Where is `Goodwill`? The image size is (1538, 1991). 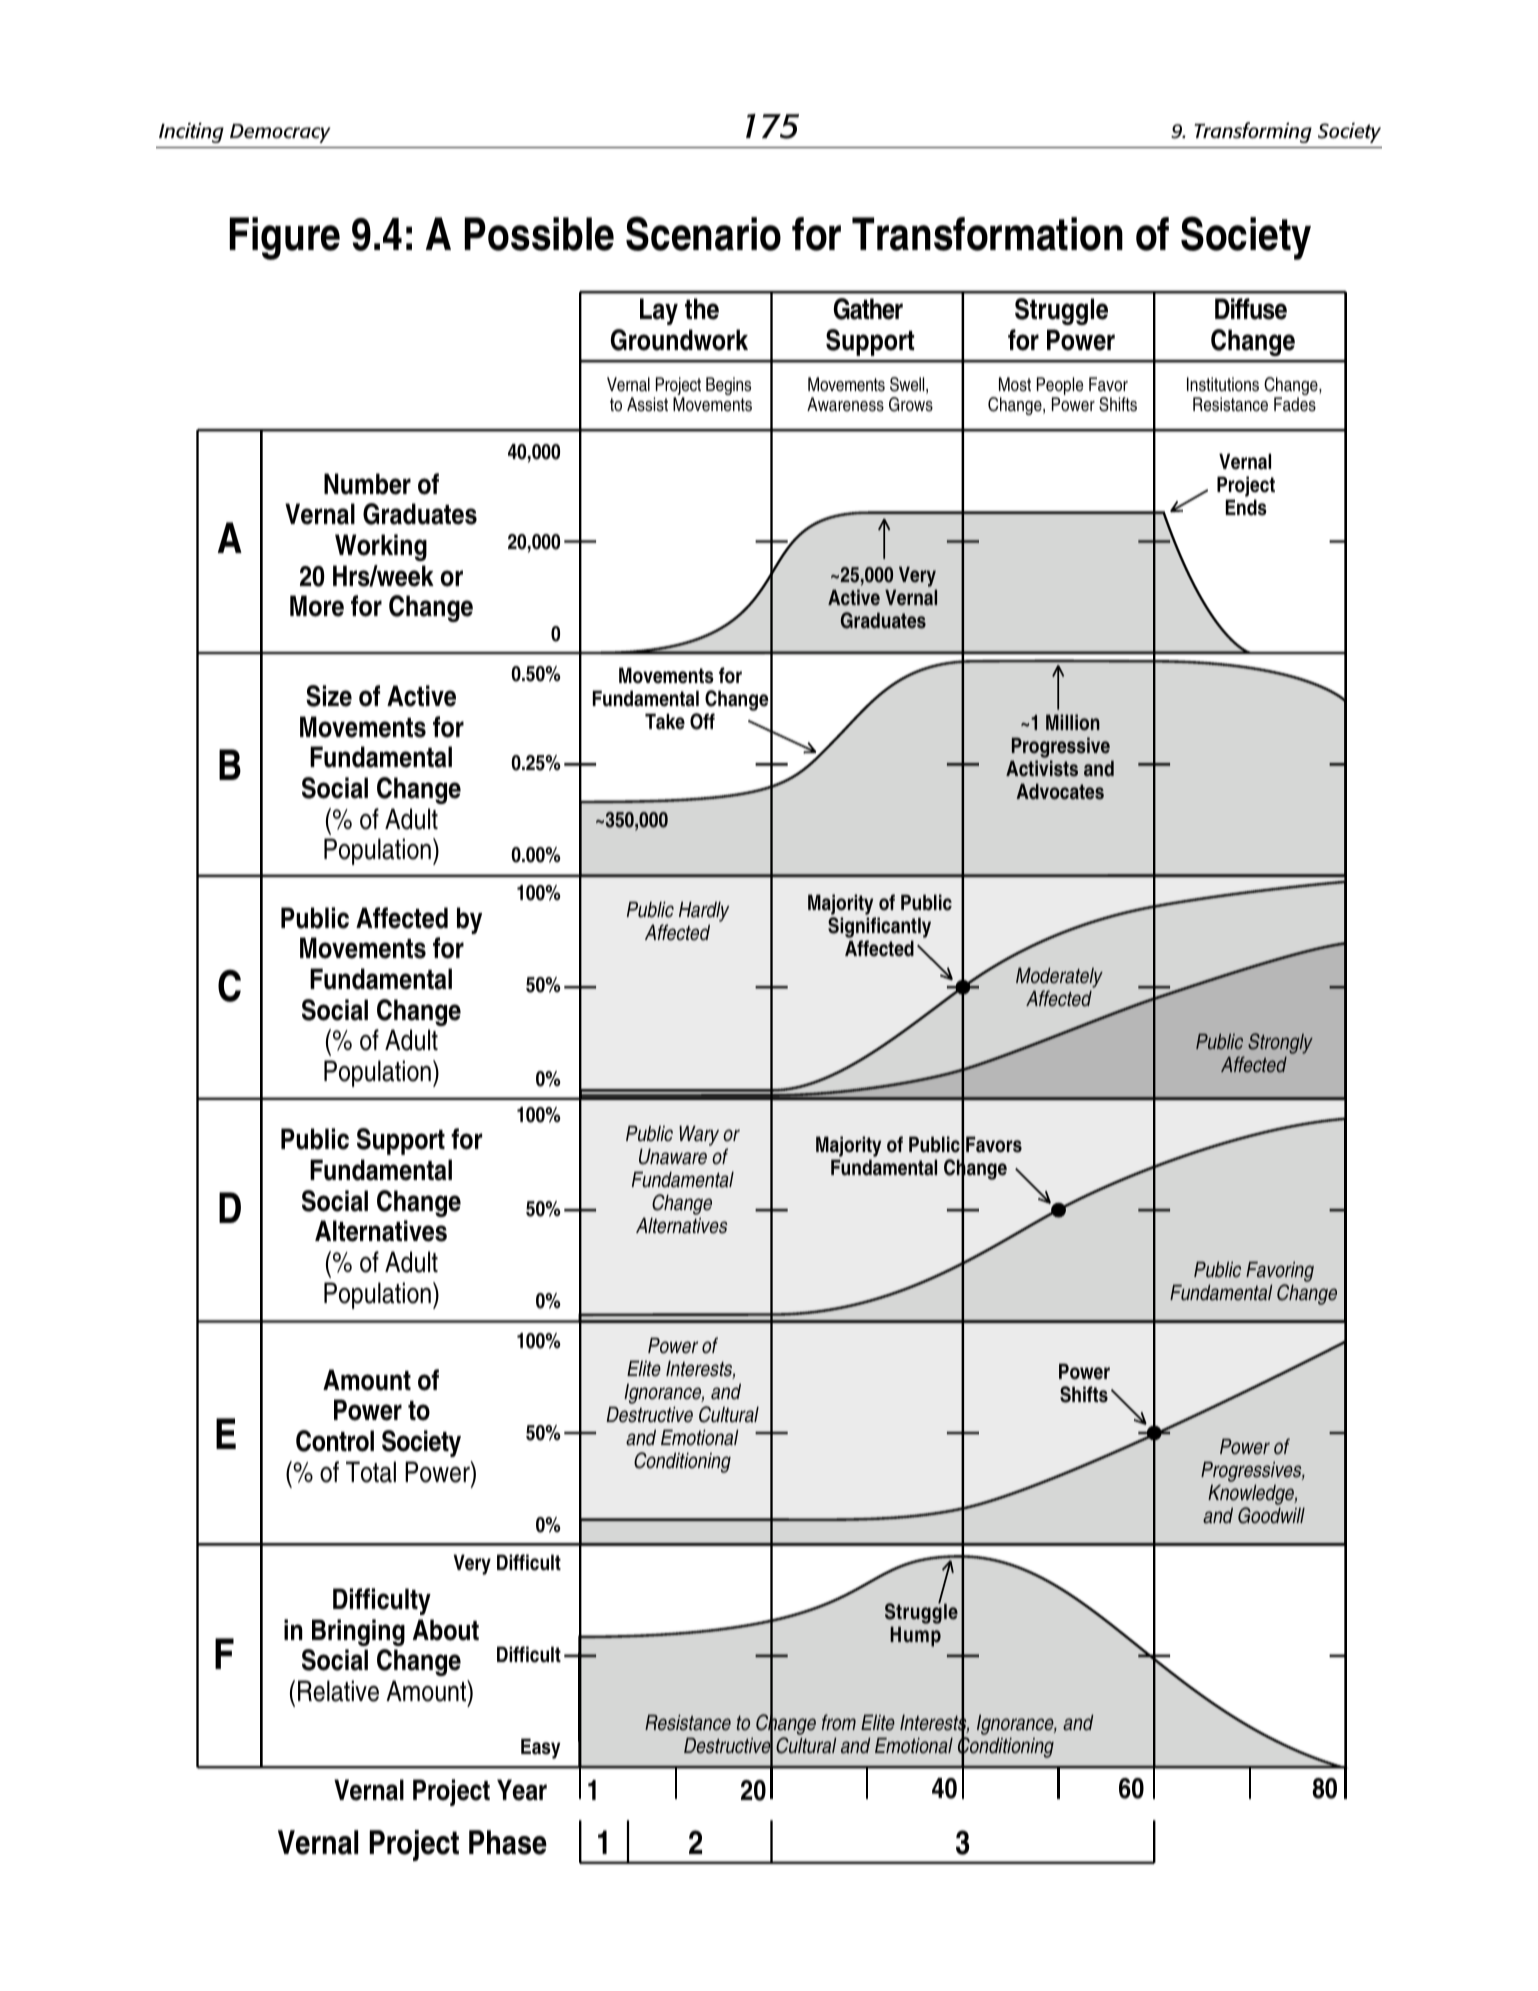 Goodwill is located at coordinates (1271, 1515).
